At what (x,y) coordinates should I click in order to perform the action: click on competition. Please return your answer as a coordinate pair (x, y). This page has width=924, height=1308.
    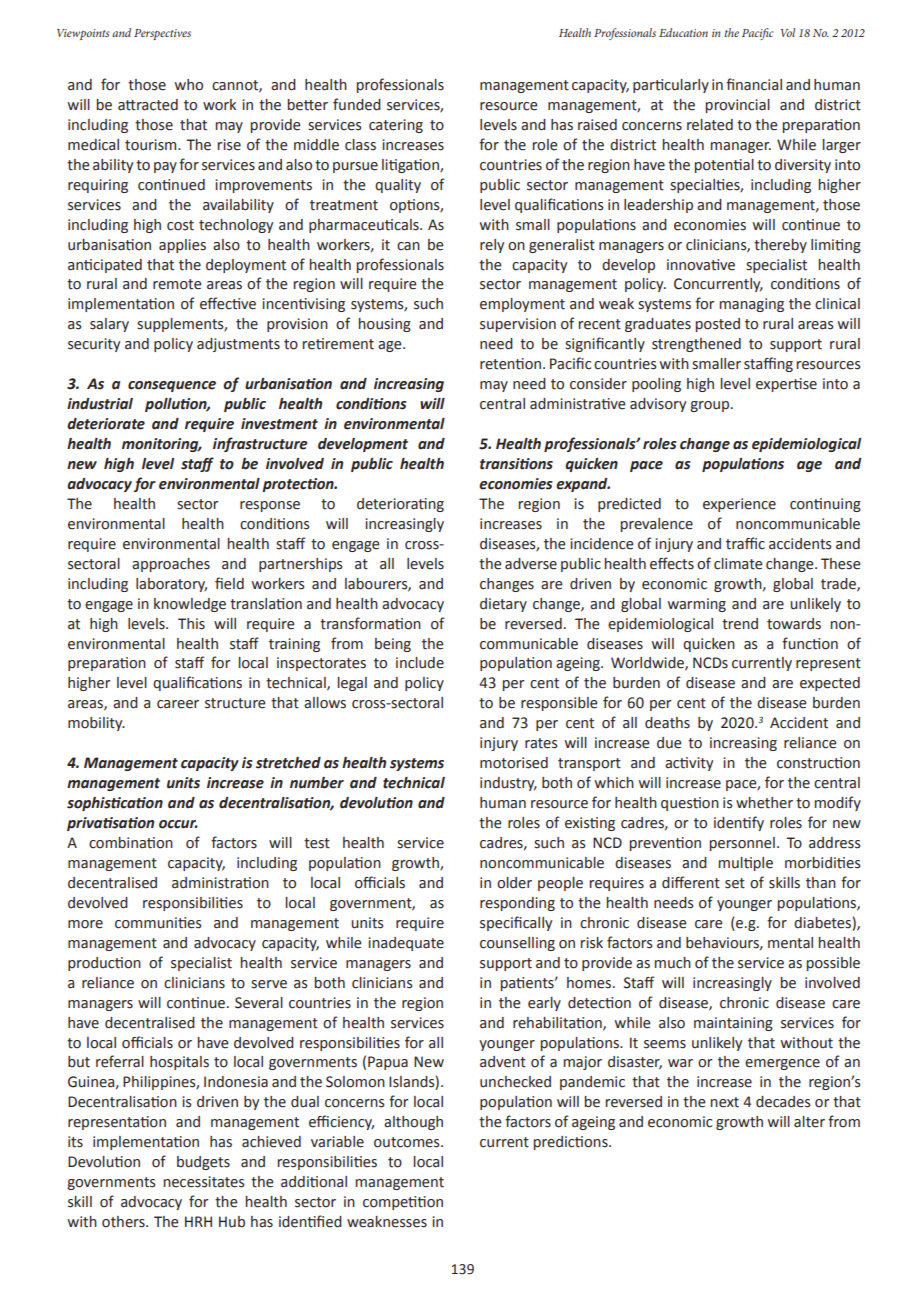
    Looking at the image, I should click on (403, 1203).
